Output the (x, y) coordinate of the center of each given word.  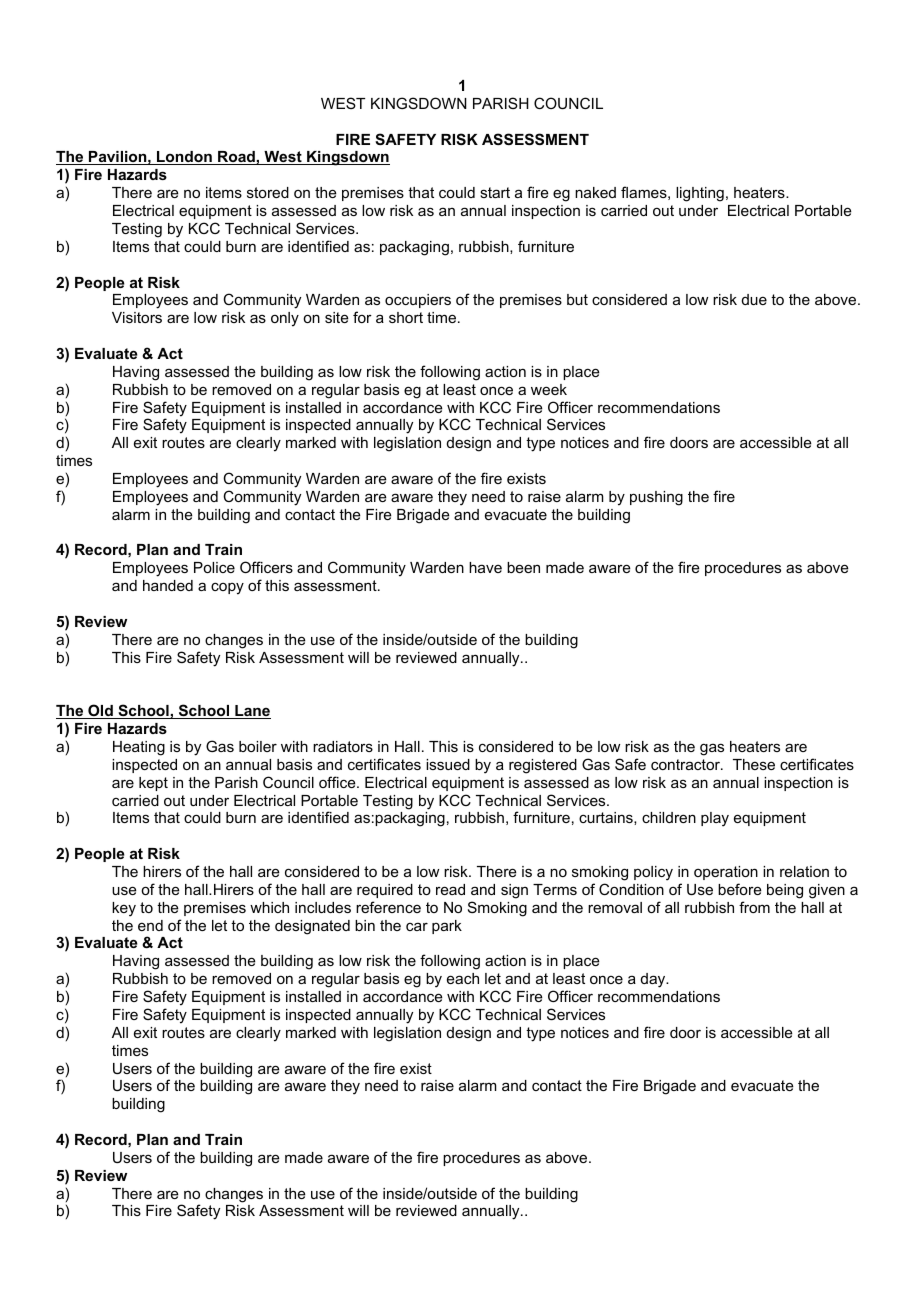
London (184, 158)
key (124, 909)
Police (214, 567)
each (463, 978)
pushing (656, 498)
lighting (700, 194)
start (495, 192)
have (485, 567)
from (754, 907)
